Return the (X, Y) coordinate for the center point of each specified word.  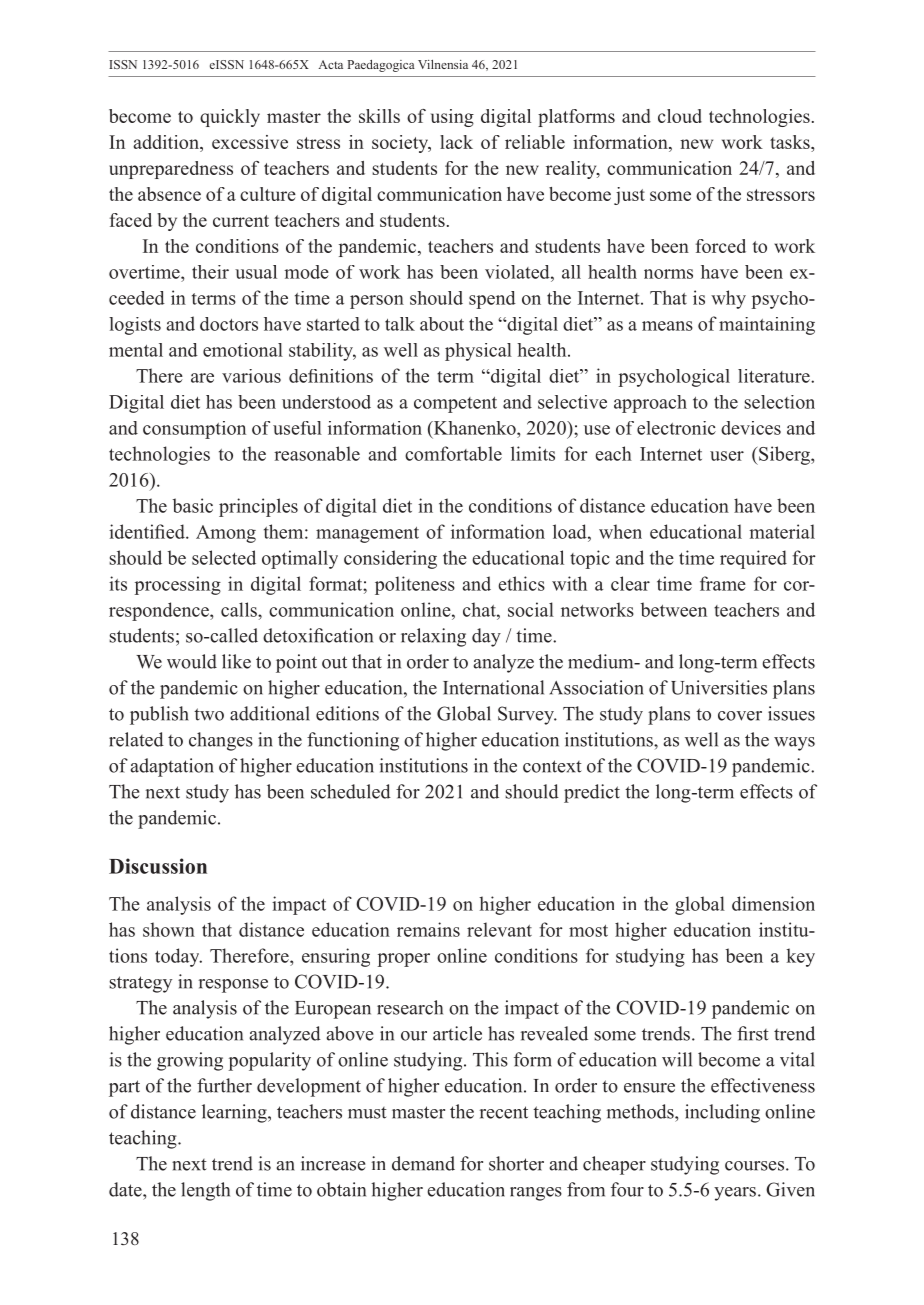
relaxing (433, 637)
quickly (230, 118)
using (452, 118)
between (674, 609)
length (205, 1191)
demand (423, 1163)
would (192, 661)
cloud (680, 116)
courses (756, 1166)
